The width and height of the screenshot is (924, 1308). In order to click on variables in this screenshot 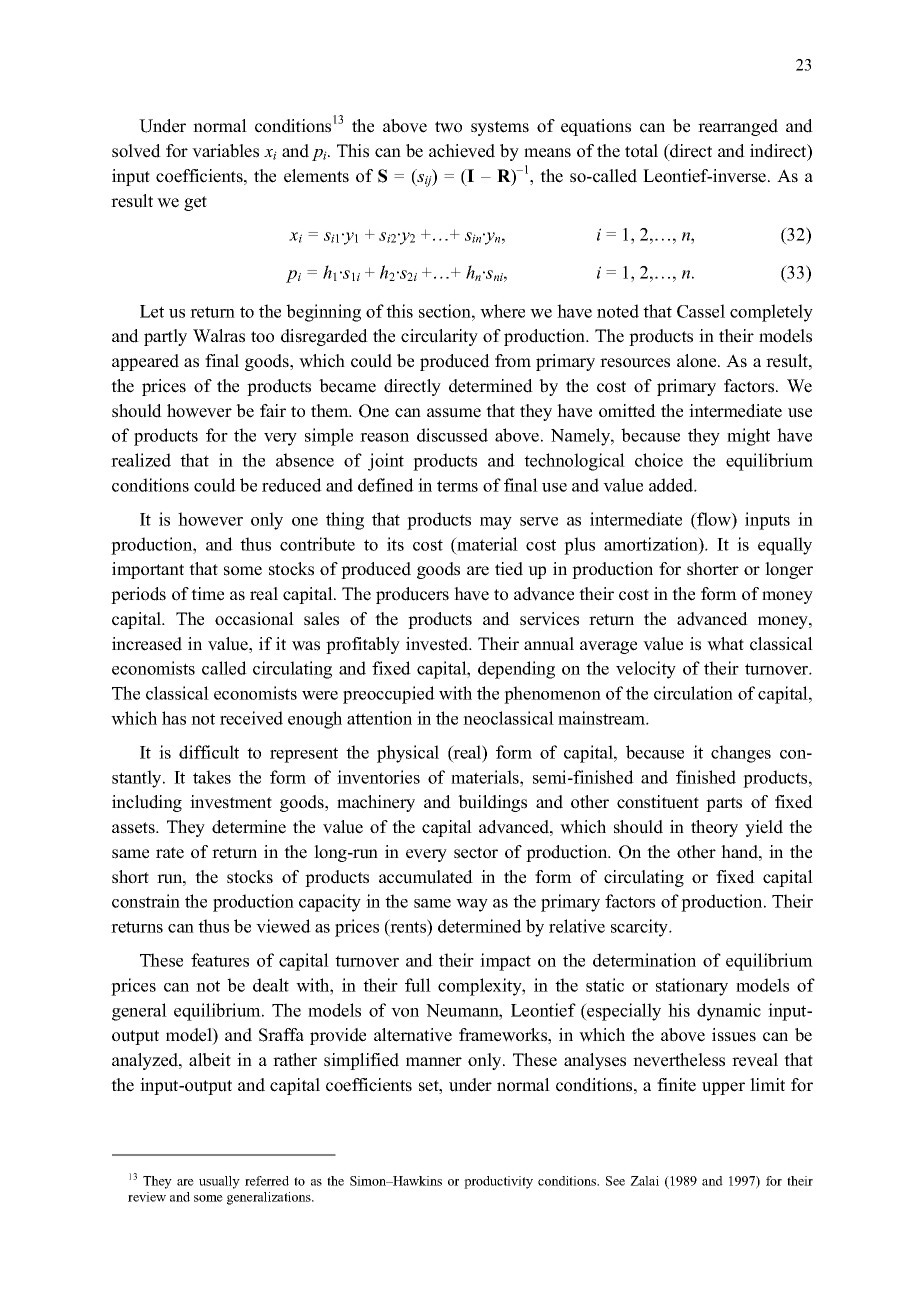, I will do `click(225, 151)`.
